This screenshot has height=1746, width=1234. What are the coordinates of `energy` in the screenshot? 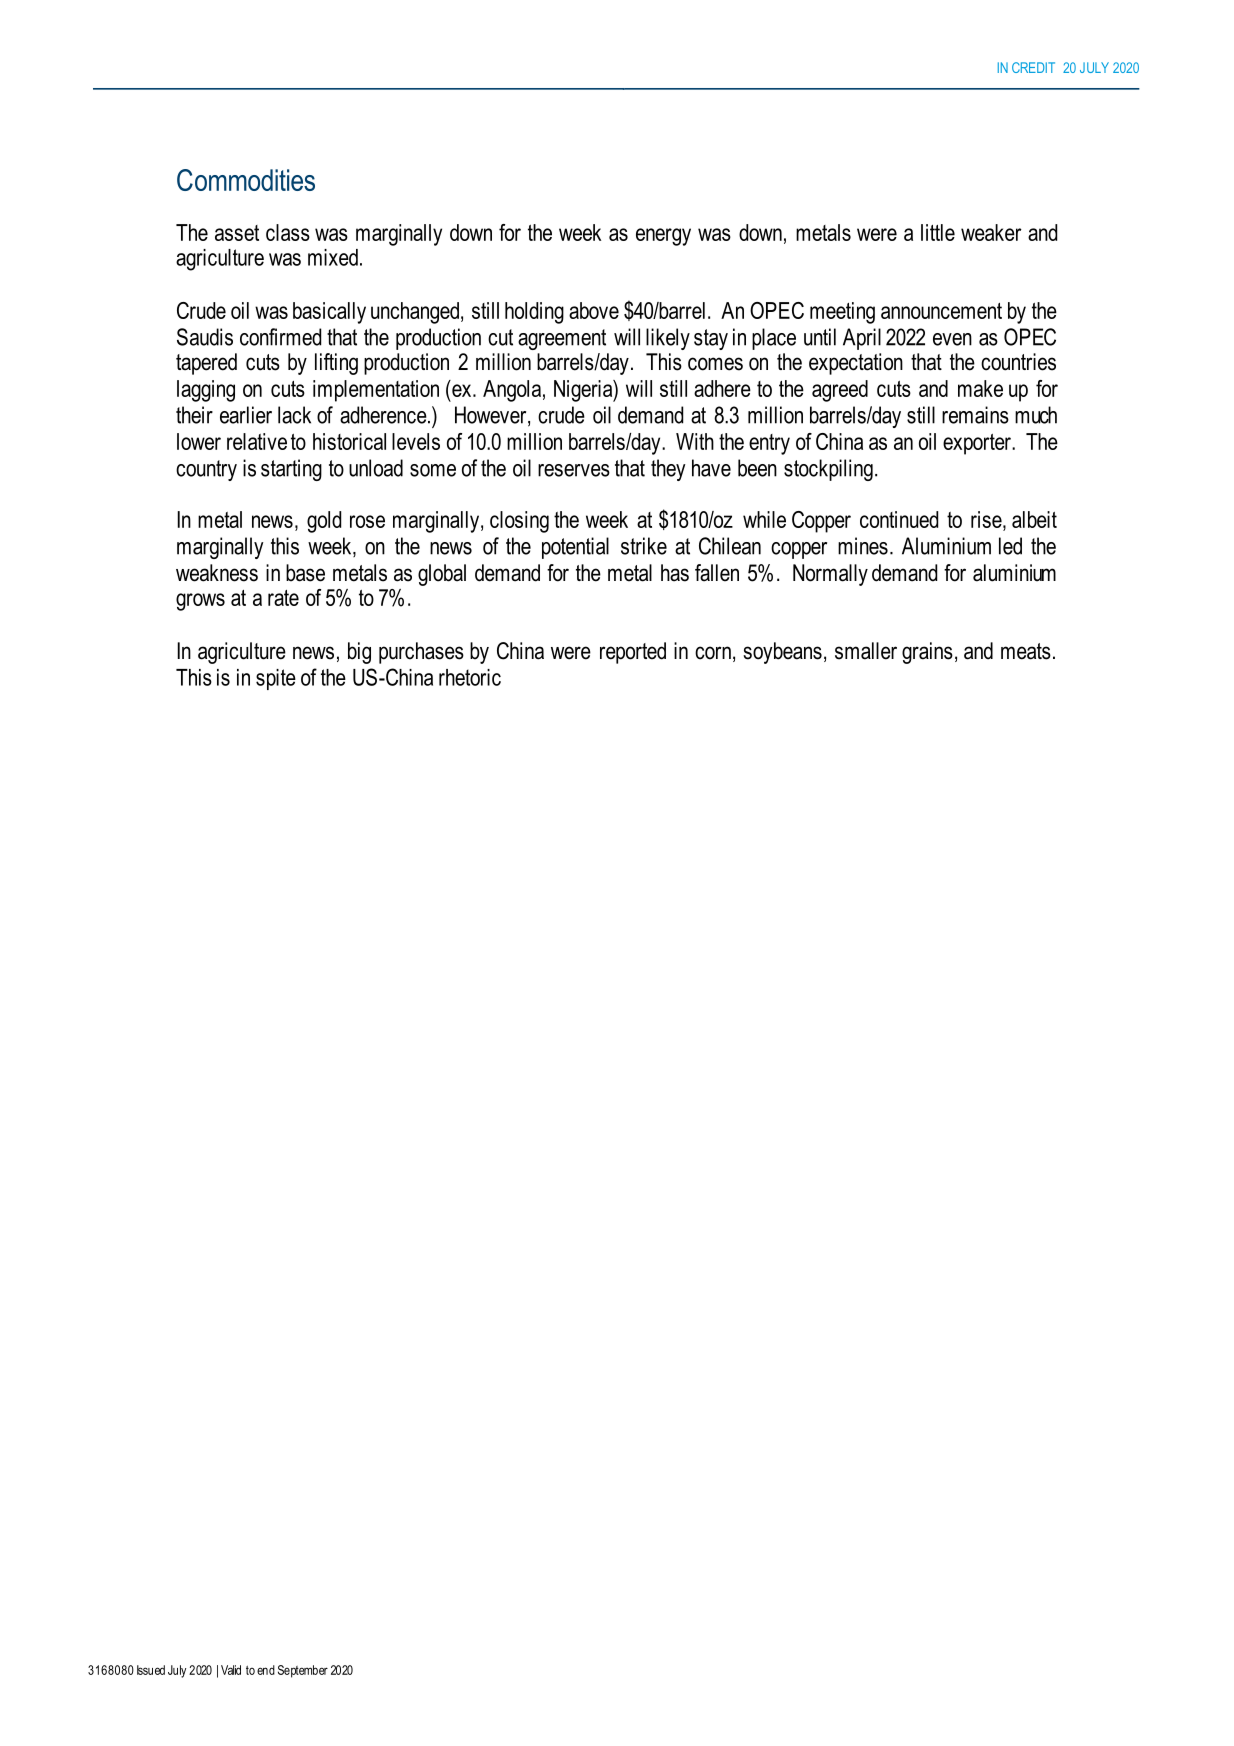 It's located at (663, 237).
